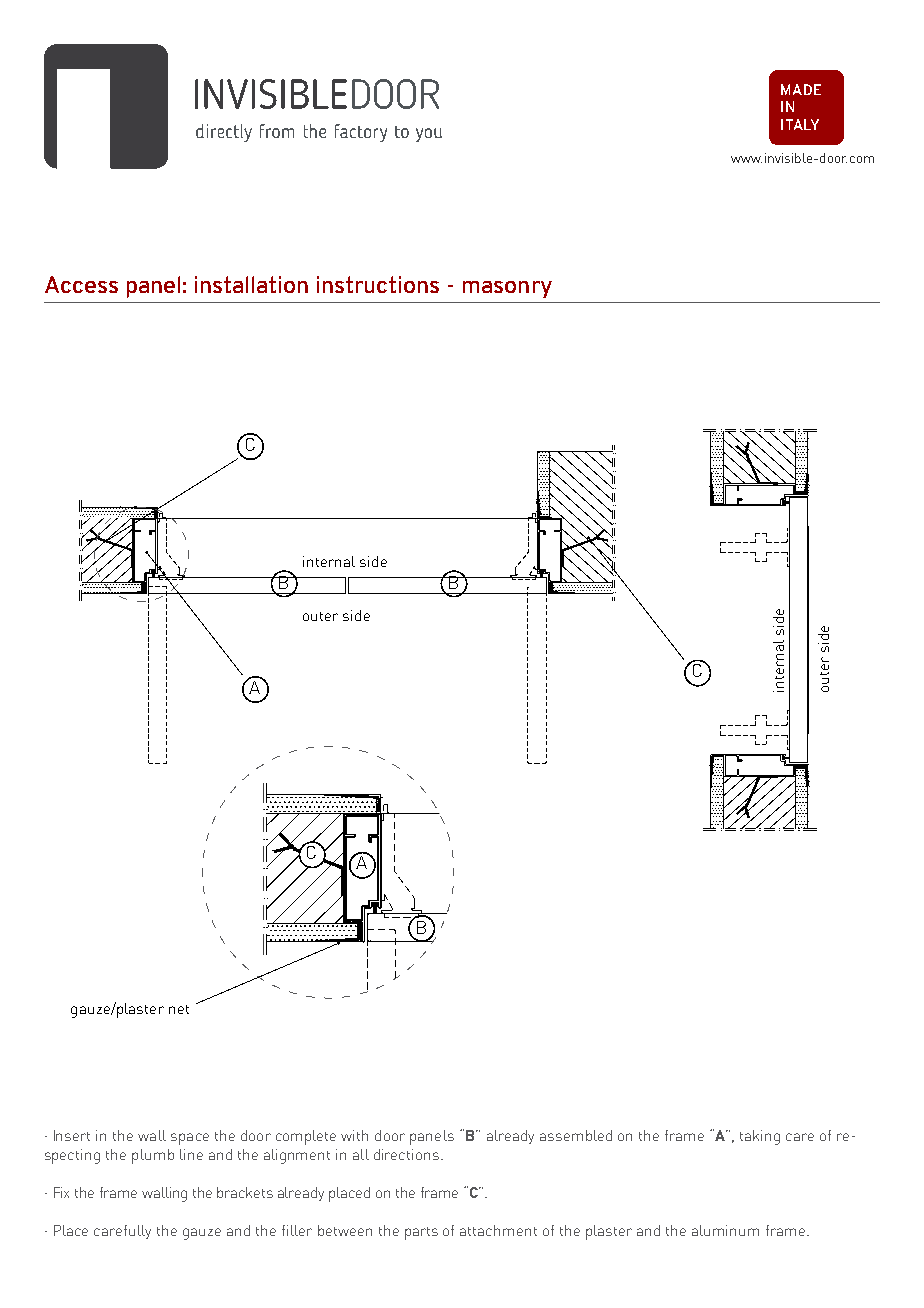 This document has width=924, height=1308. I want to click on Access, so click(81, 284).
